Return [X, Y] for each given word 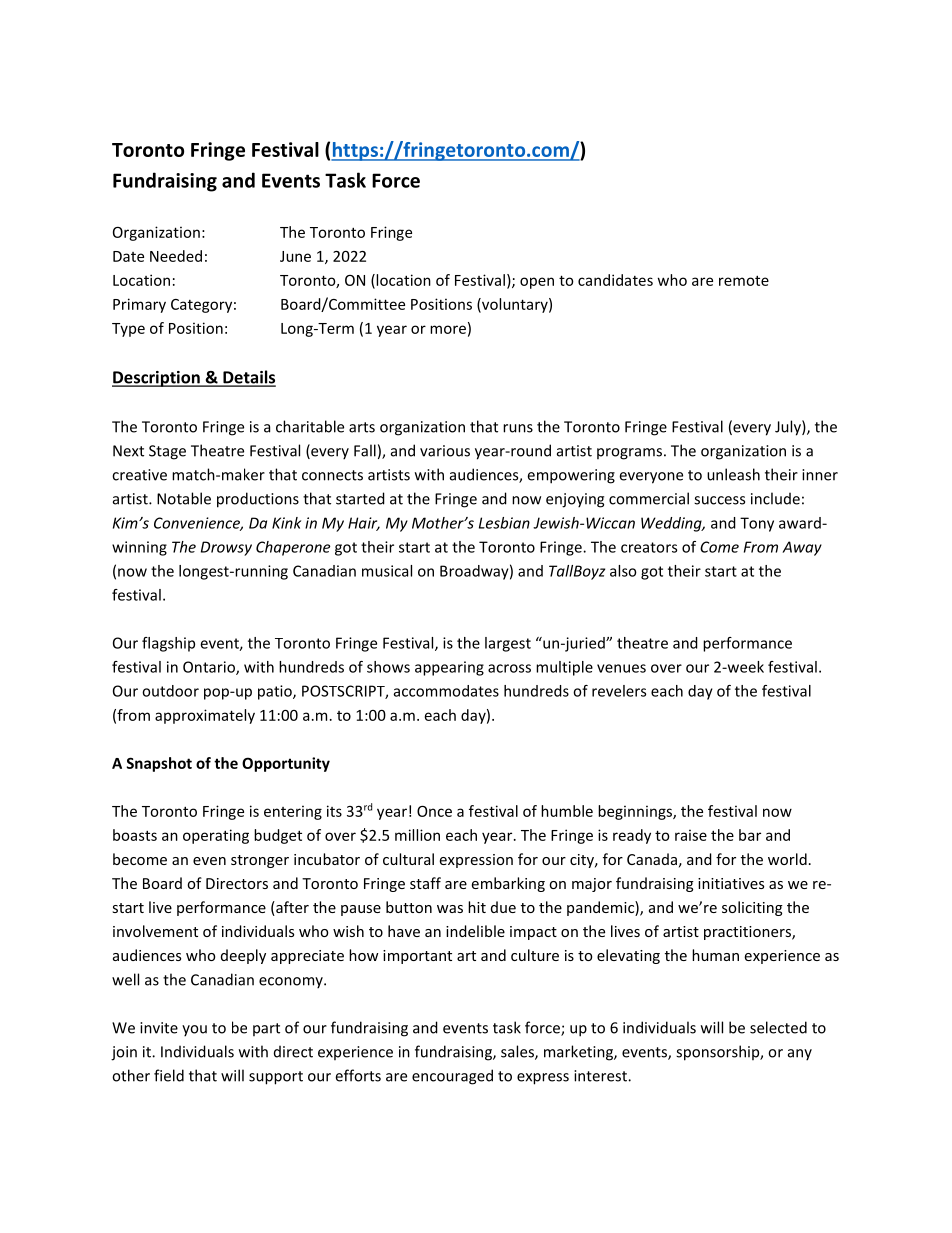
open [537, 283]
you [194, 1031]
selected [778, 1027]
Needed [176, 256]
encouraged [452, 1077]
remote [744, 280]
